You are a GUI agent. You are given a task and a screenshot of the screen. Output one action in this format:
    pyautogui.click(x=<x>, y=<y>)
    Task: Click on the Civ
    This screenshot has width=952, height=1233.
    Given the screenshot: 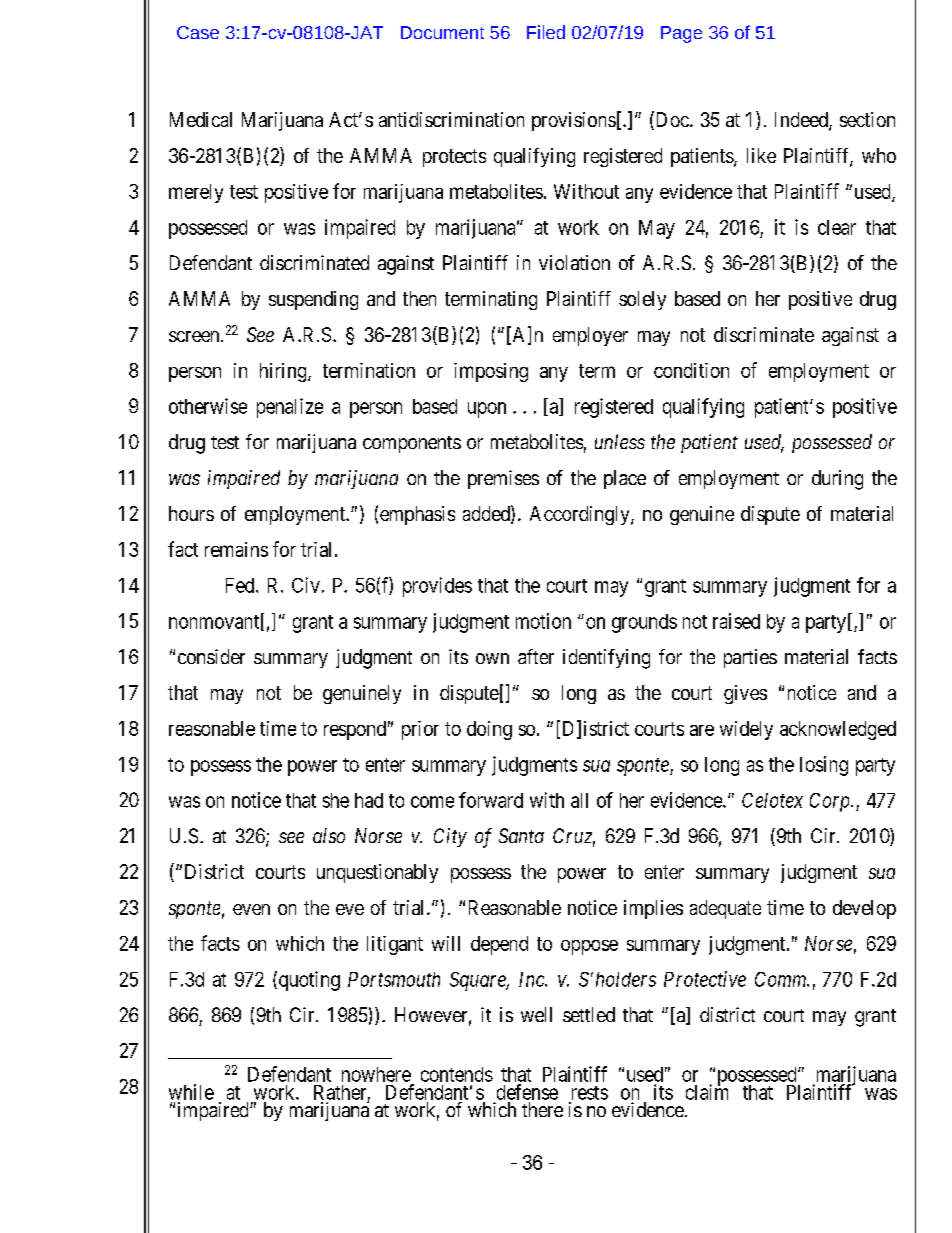 What is the action you would take?
    pyautogui.click(x=306, y=585)
